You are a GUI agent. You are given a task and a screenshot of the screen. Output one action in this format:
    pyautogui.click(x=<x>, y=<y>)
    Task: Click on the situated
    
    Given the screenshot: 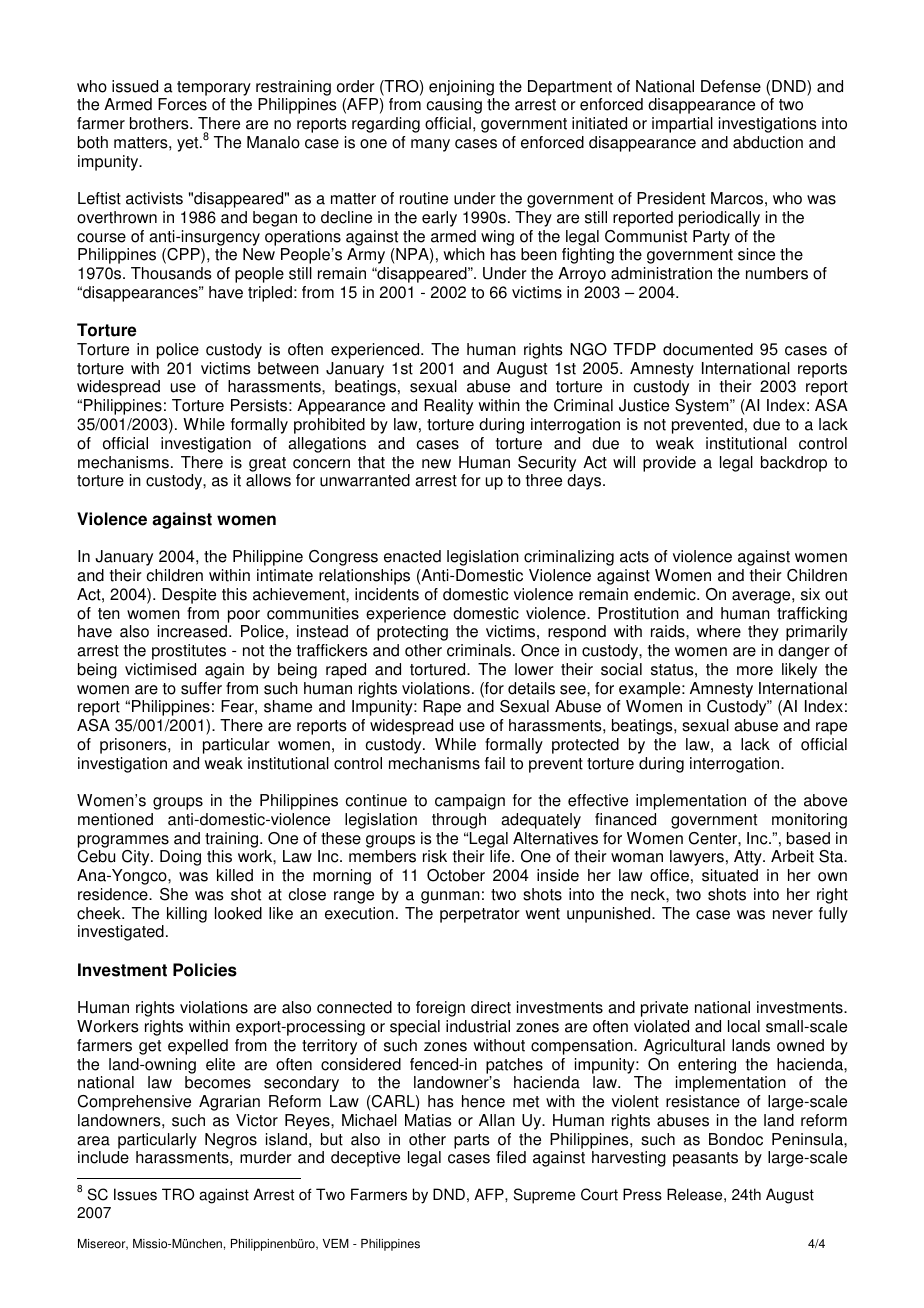 What is the action you would take?
    pyautogui.click(x=730, y=875)
